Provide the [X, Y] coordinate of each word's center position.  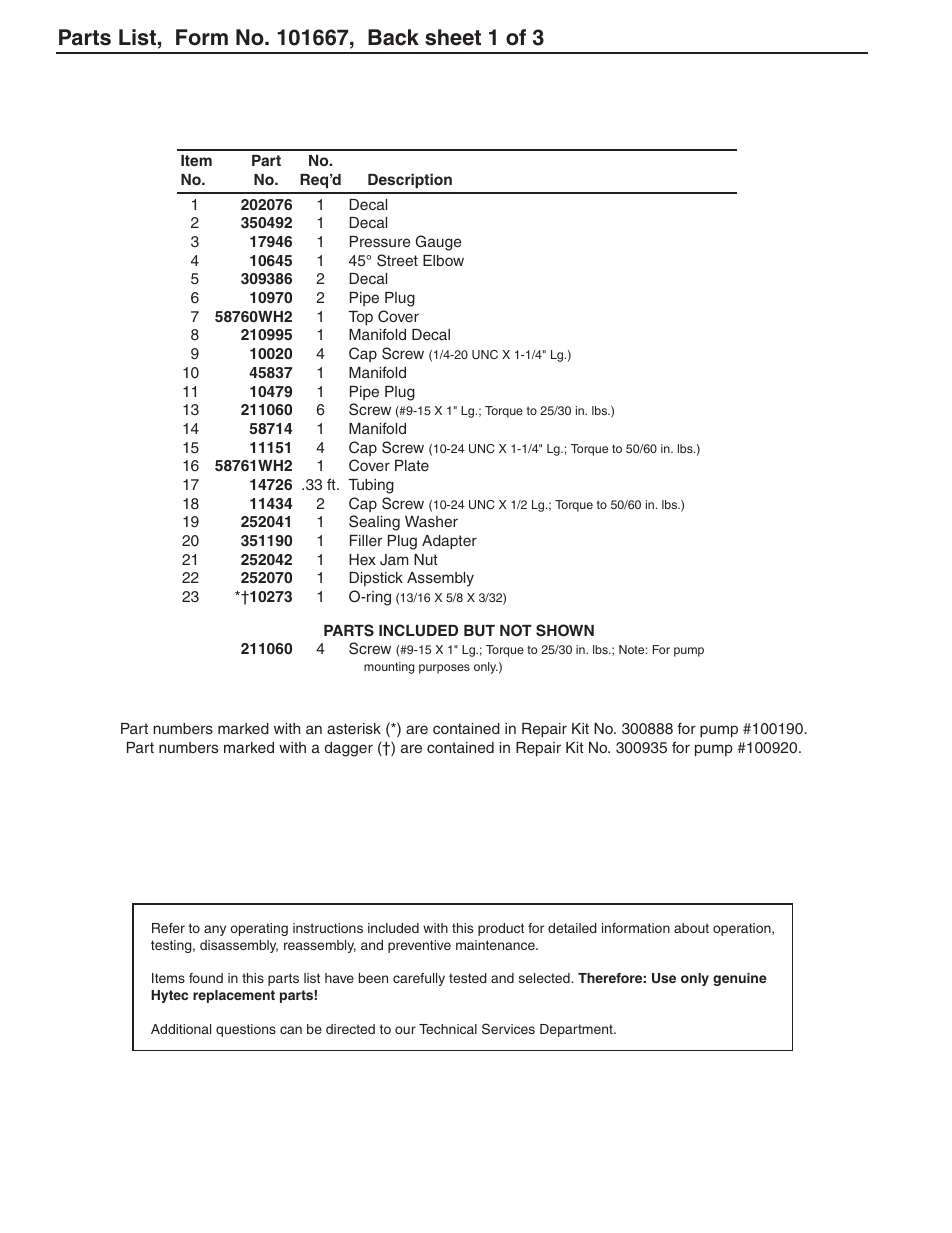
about [691, 928]
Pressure [380, 241]
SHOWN [565, 630]
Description [410, 181]
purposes [444, 669]
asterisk [354, 728]
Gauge [438, 243]
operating [259, 929]
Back [393, 37]
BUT [479, 631]
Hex [362, 559]
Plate [412, 465]
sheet [453, 37]
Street [397, 260]
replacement [234, 996]
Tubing [371, 486]
